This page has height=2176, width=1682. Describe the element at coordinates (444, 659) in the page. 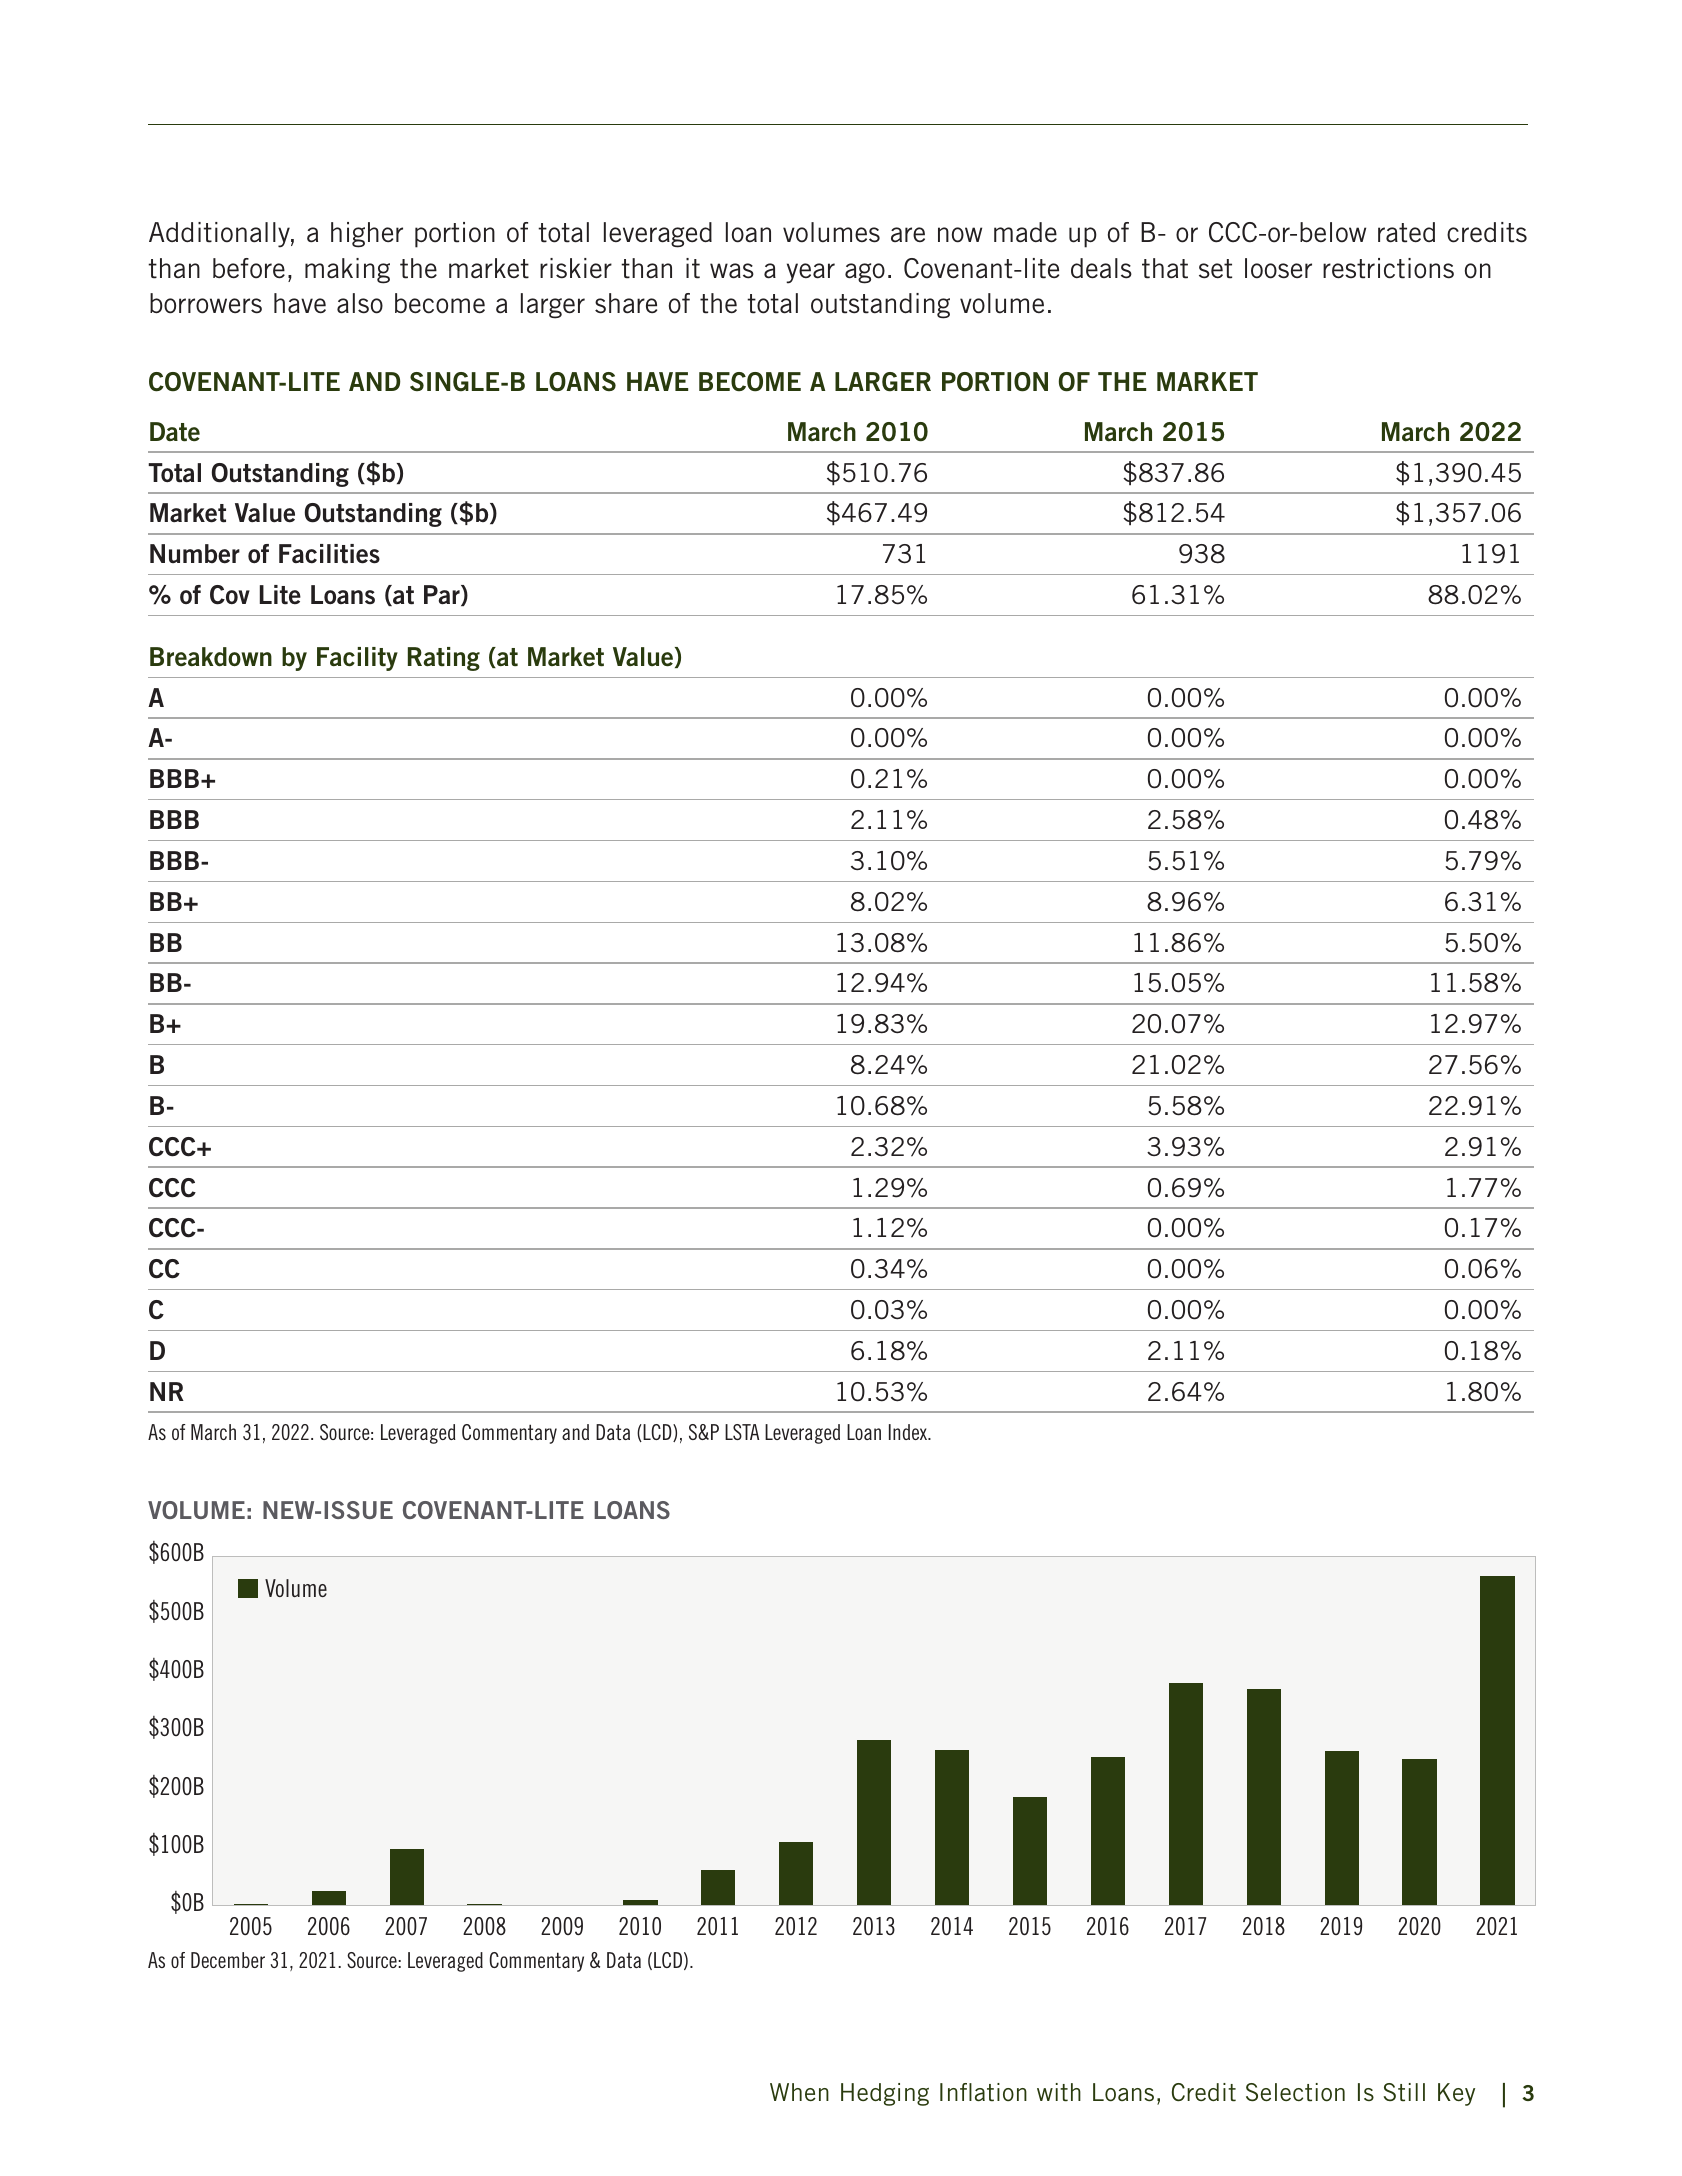

I see `Rating` at that location.
